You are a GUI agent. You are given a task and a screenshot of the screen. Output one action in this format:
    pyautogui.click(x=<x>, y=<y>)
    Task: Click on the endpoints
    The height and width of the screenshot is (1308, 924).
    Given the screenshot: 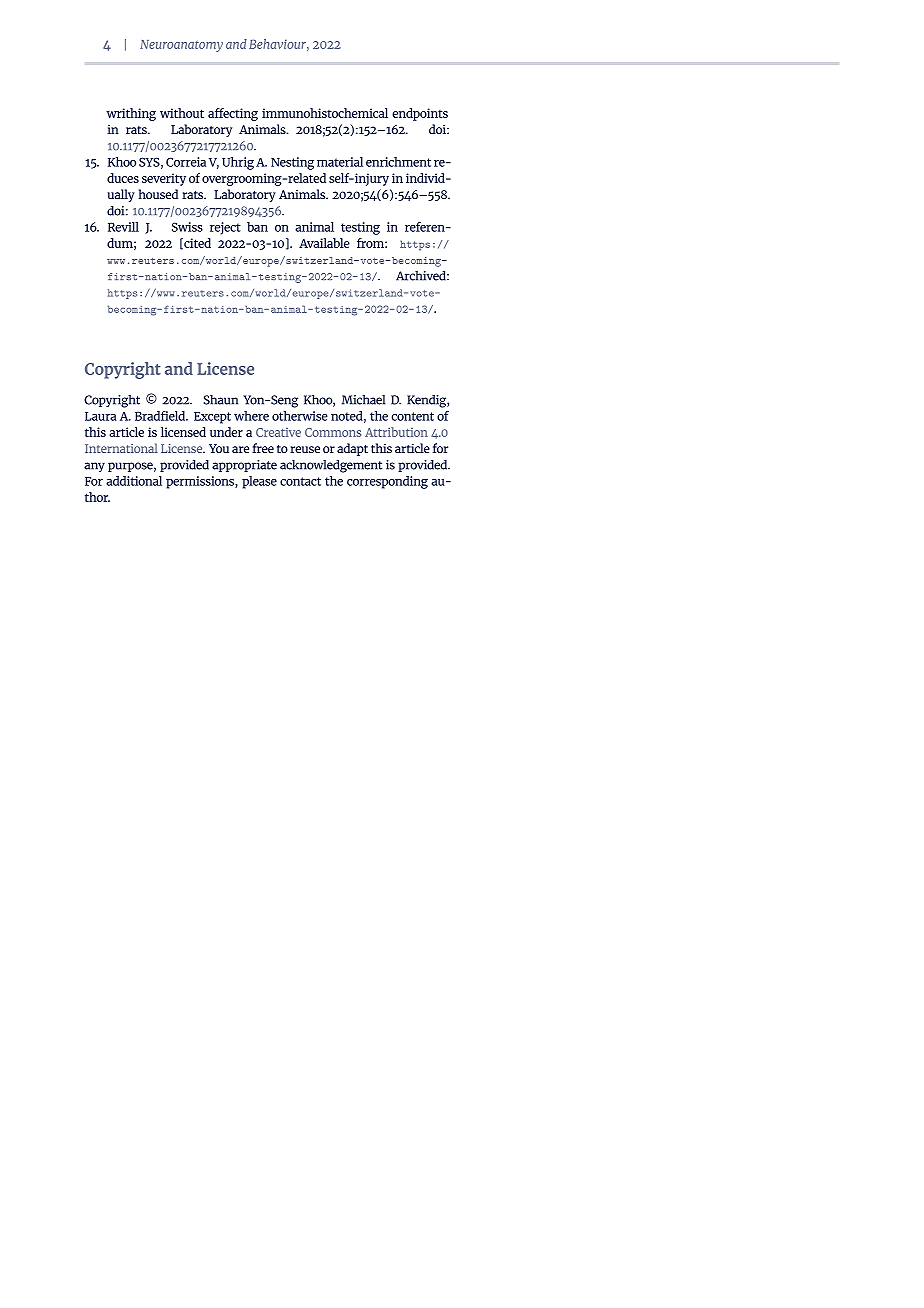 What is the action you would take?
    pyautogui.click(x=420, y=114)
